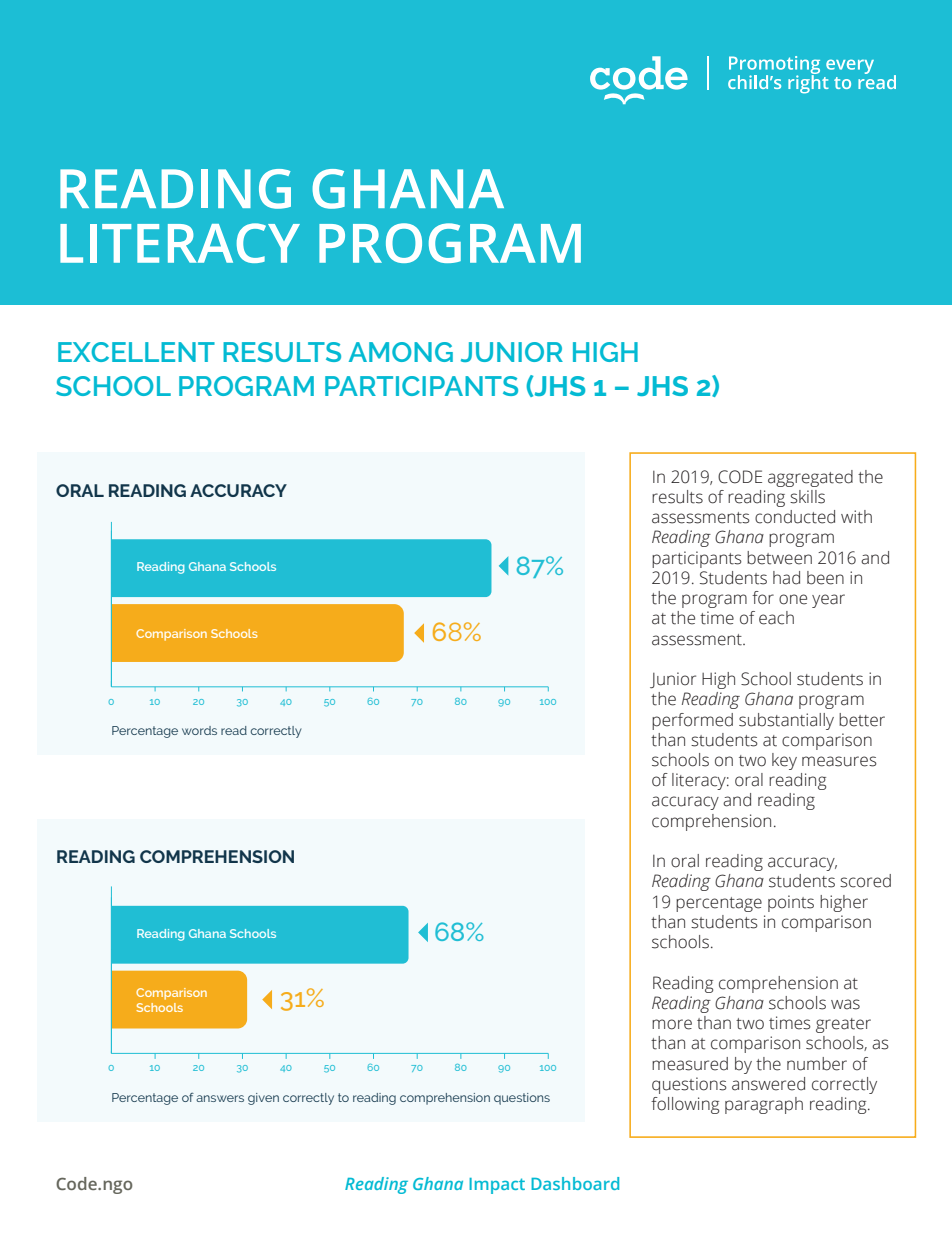 The height and width of the document is (1233, 952). I want to click on EXCELLENT, so click(136, 352).
